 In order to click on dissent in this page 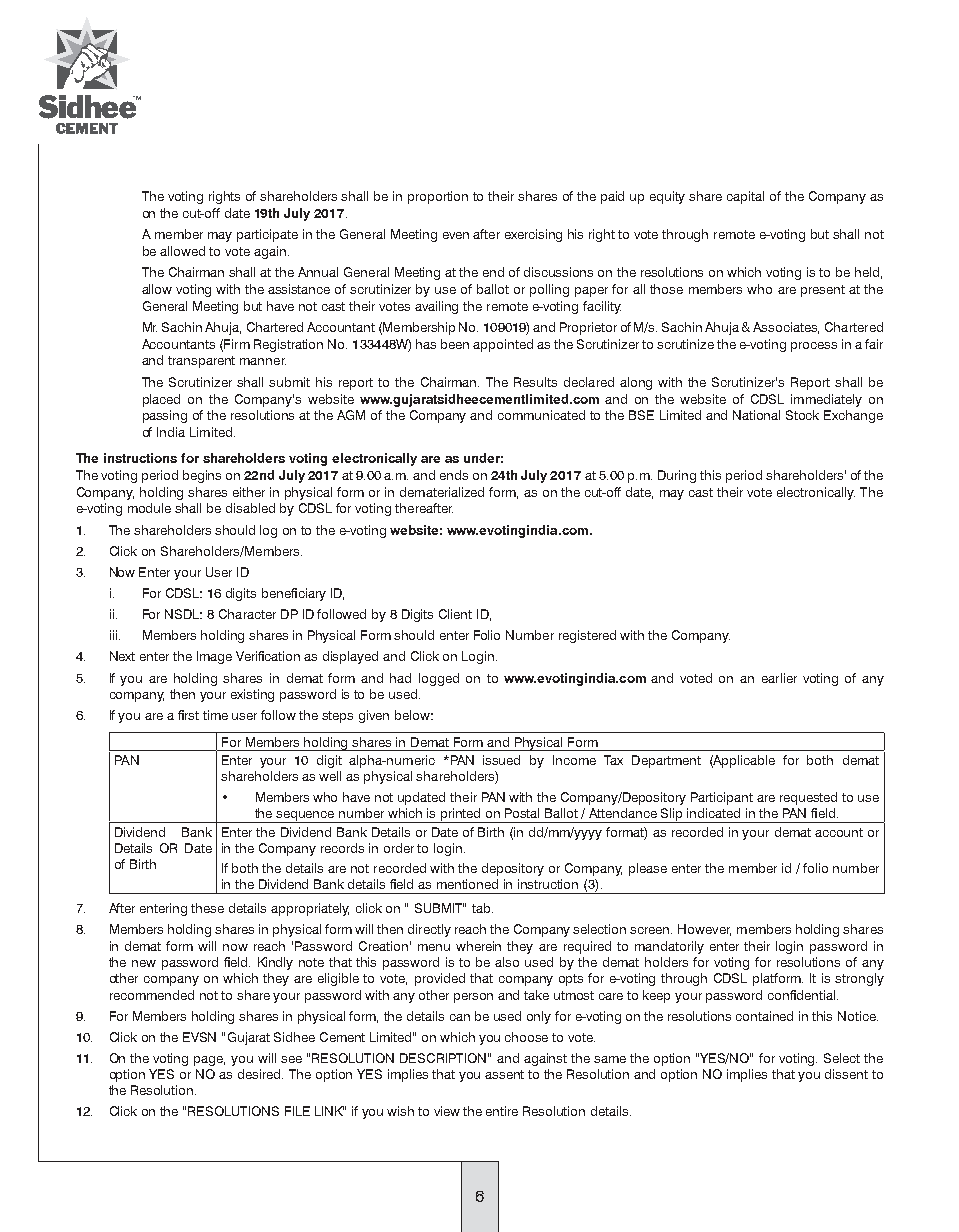, I will do `click(846, 1074)`.
